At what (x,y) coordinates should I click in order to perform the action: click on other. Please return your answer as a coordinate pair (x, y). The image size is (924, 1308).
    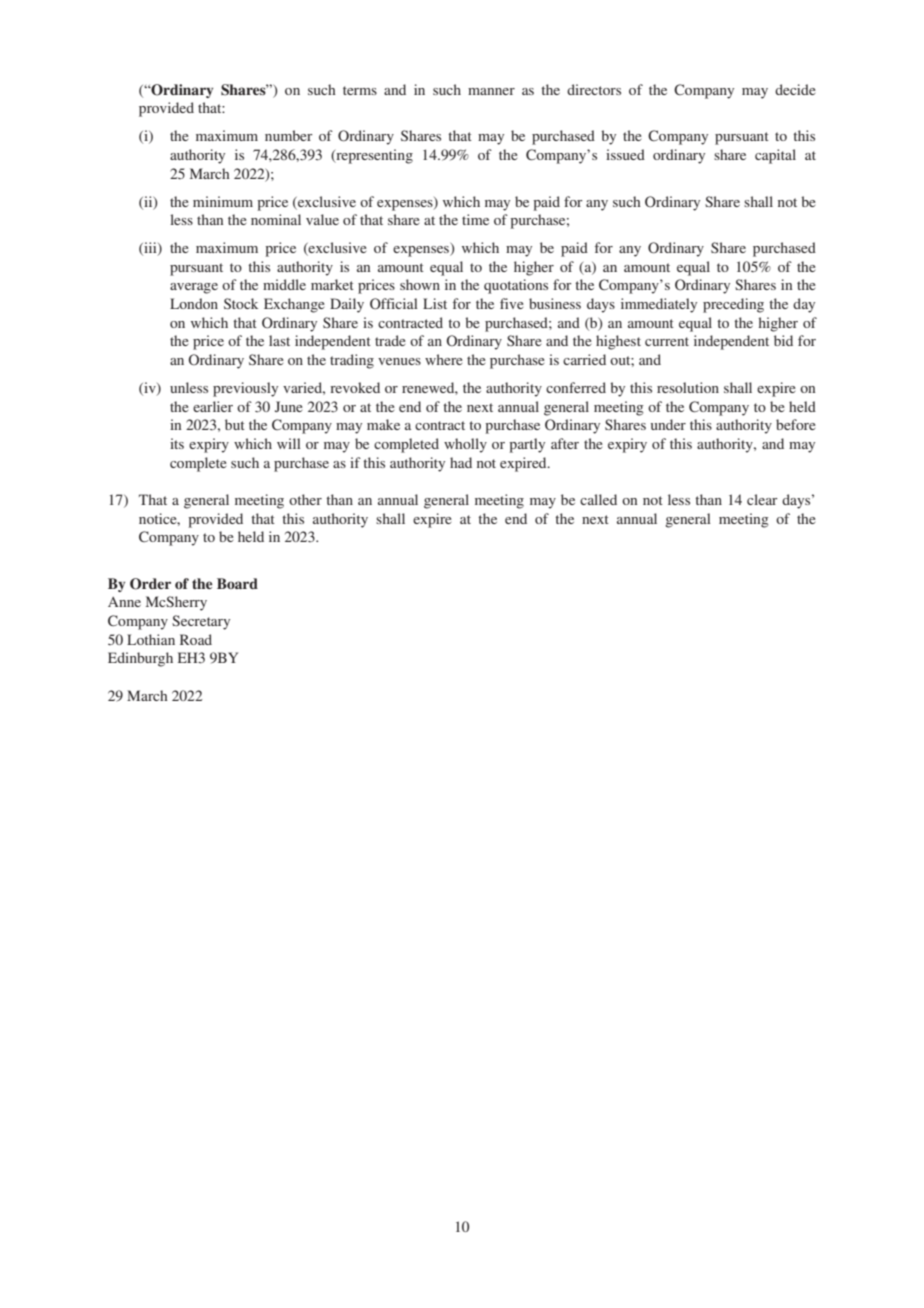
    Looking at the image, I should click on (305, 499).
